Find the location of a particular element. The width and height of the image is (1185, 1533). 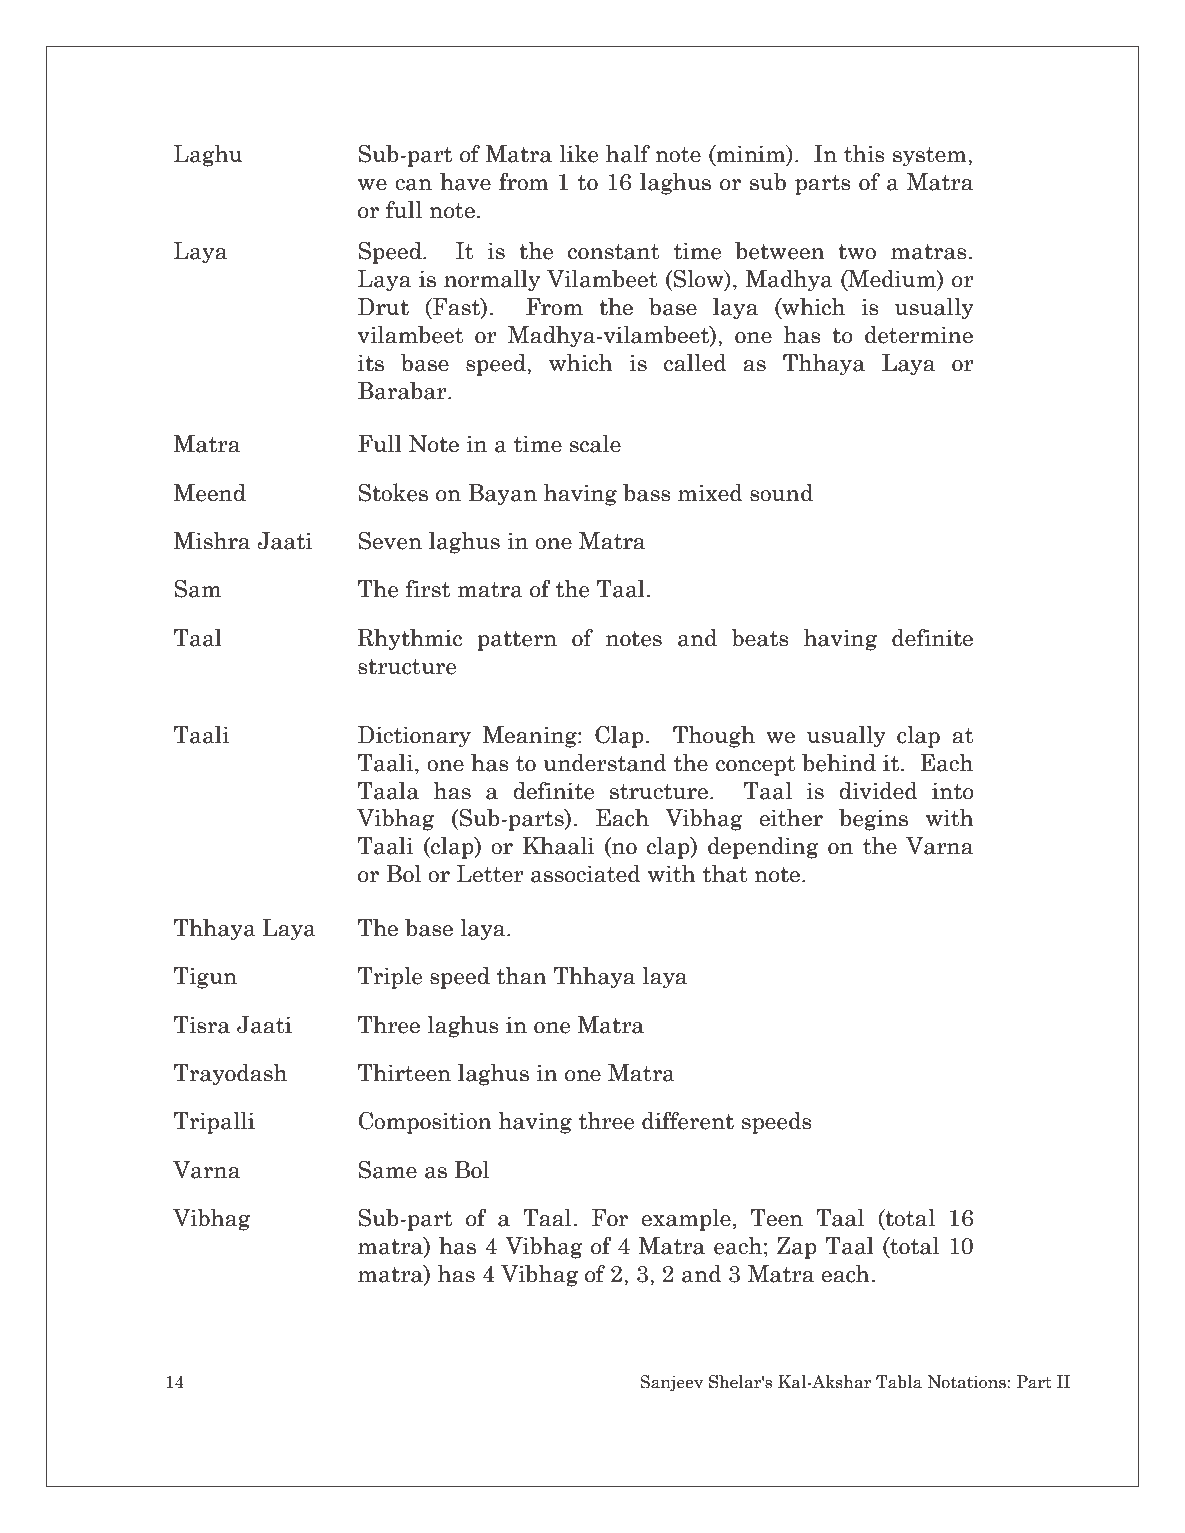

divided is located at coordinates (878, 791).
